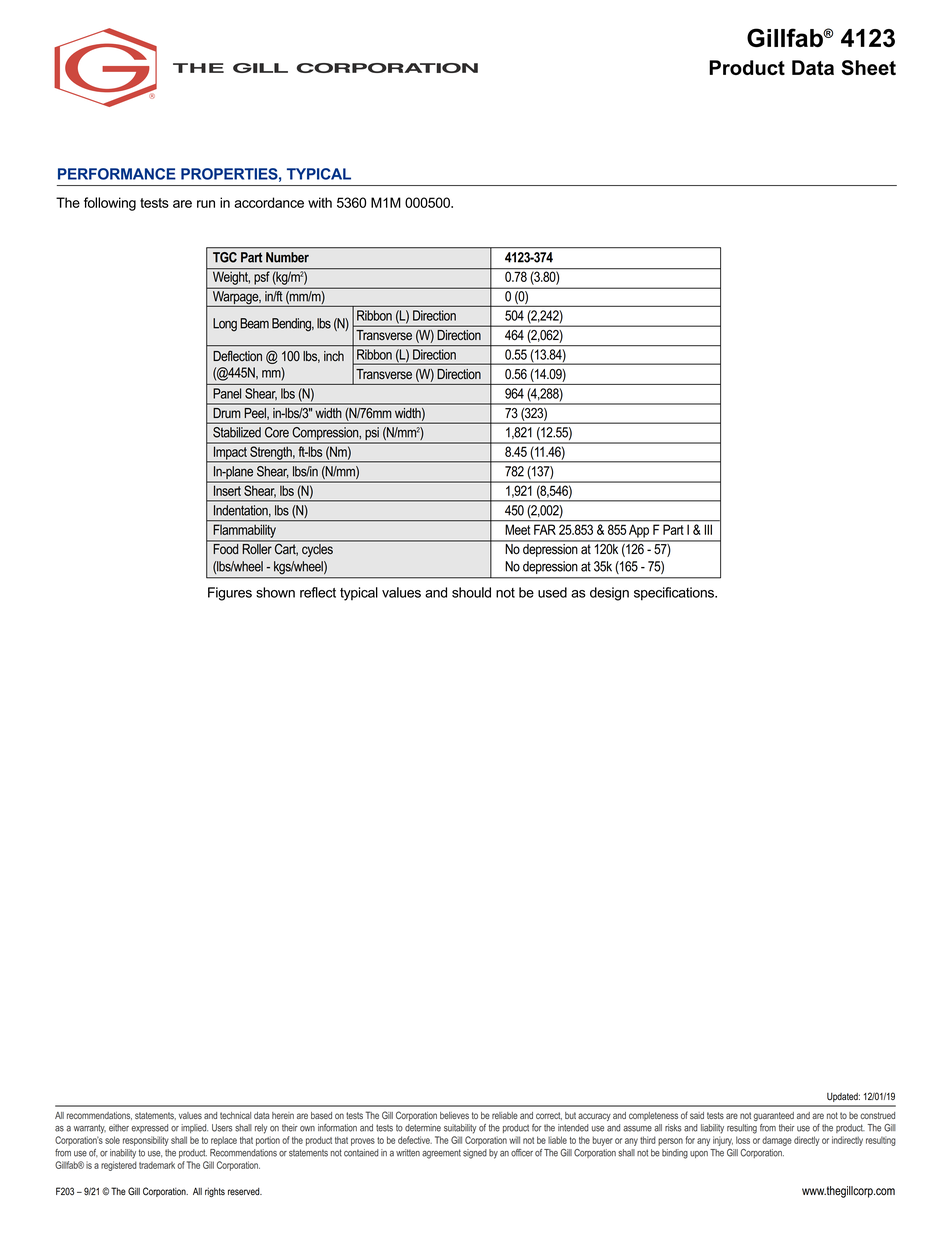  I want to click on PERFORMANCE, so click(117, 174).
